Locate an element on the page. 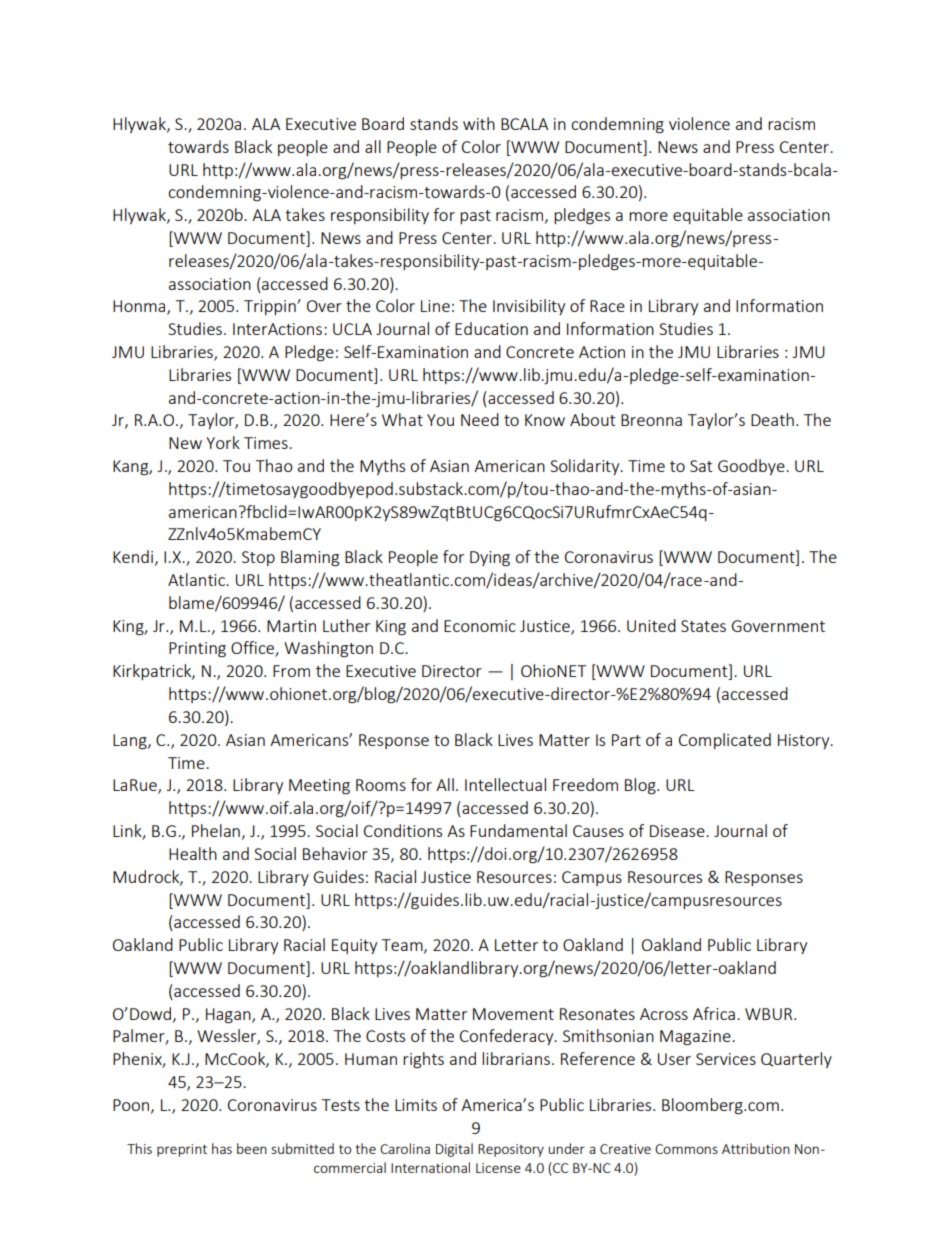  Digital is located at coordinates (454, 1150).
